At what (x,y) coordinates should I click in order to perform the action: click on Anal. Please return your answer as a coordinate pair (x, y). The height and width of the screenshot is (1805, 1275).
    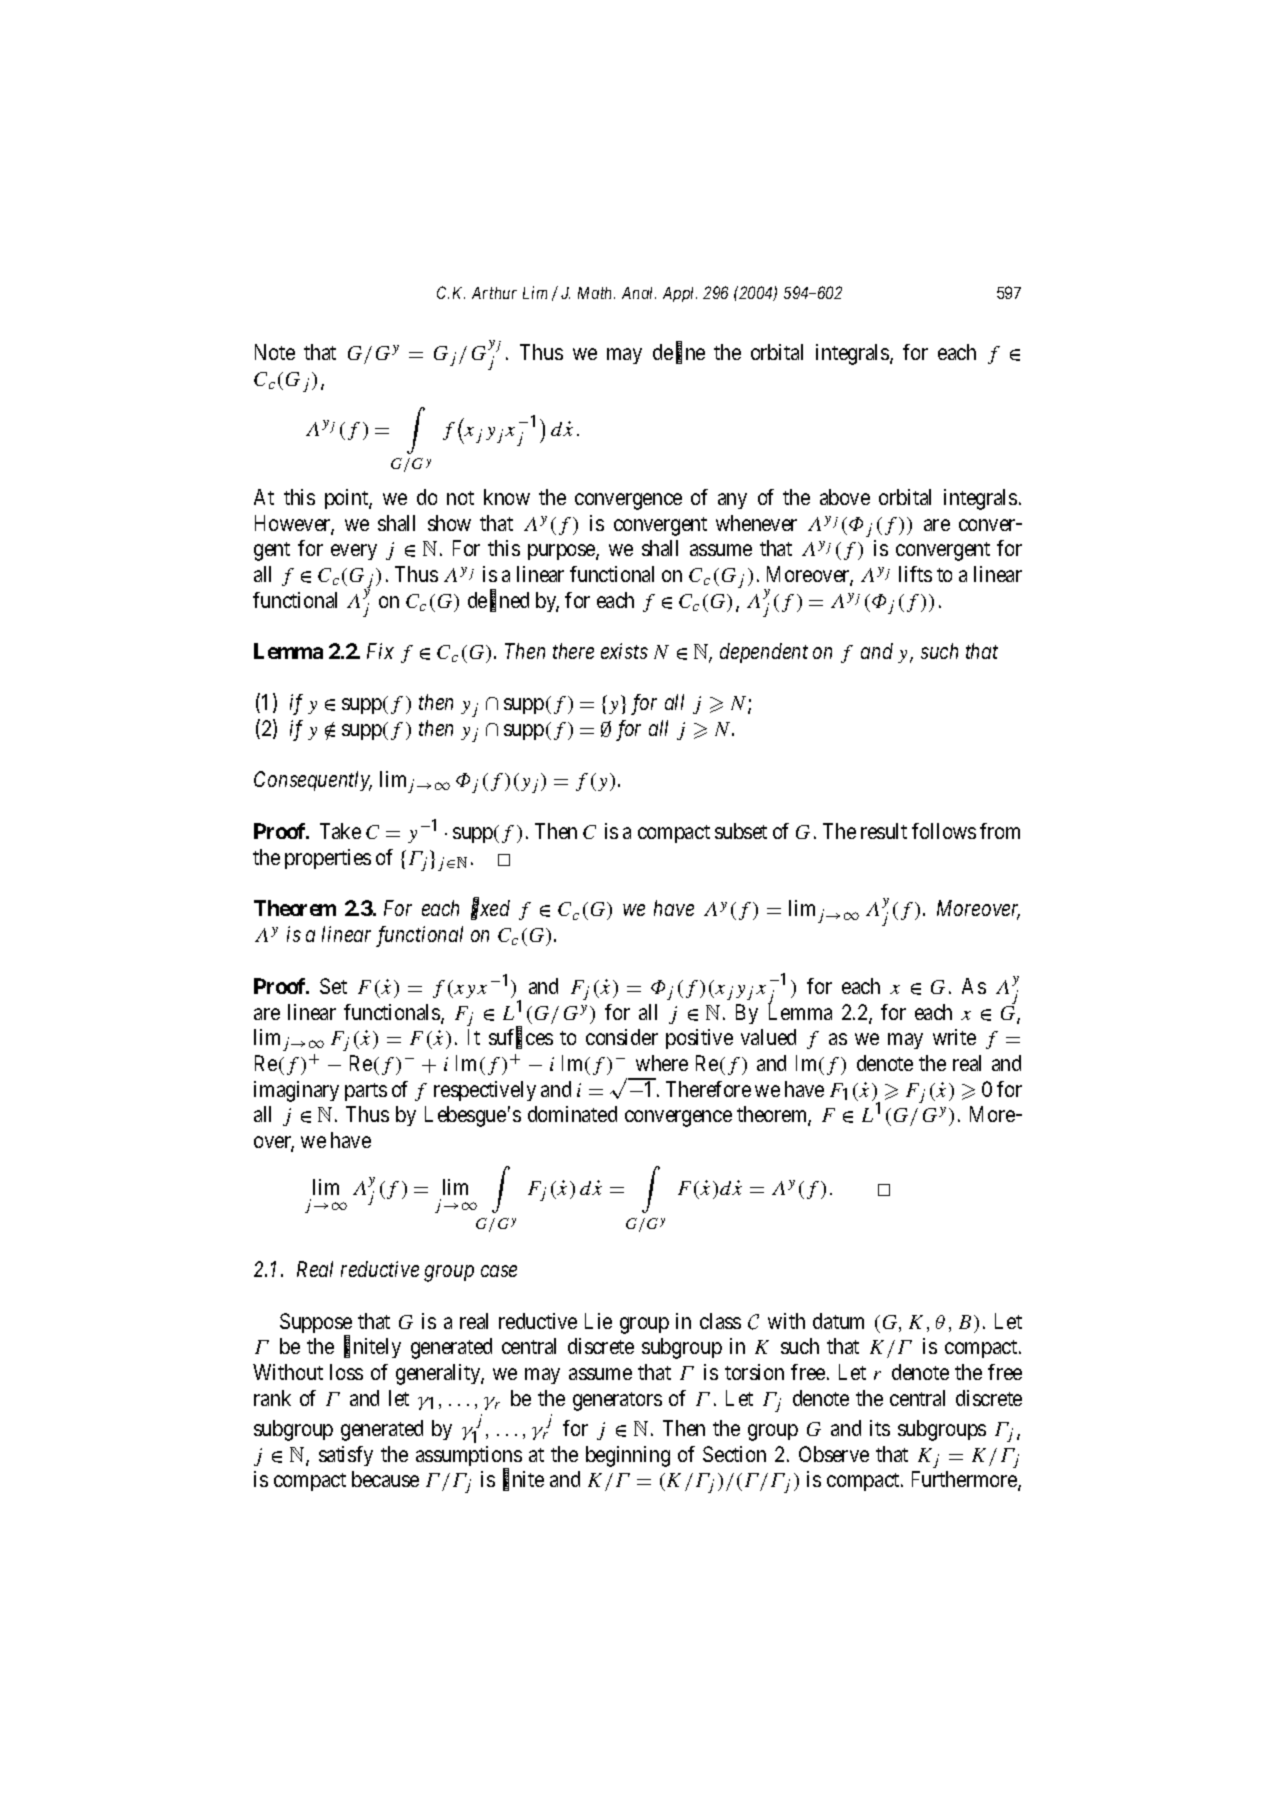
    Looking at the image, I should click on (639, 293).
